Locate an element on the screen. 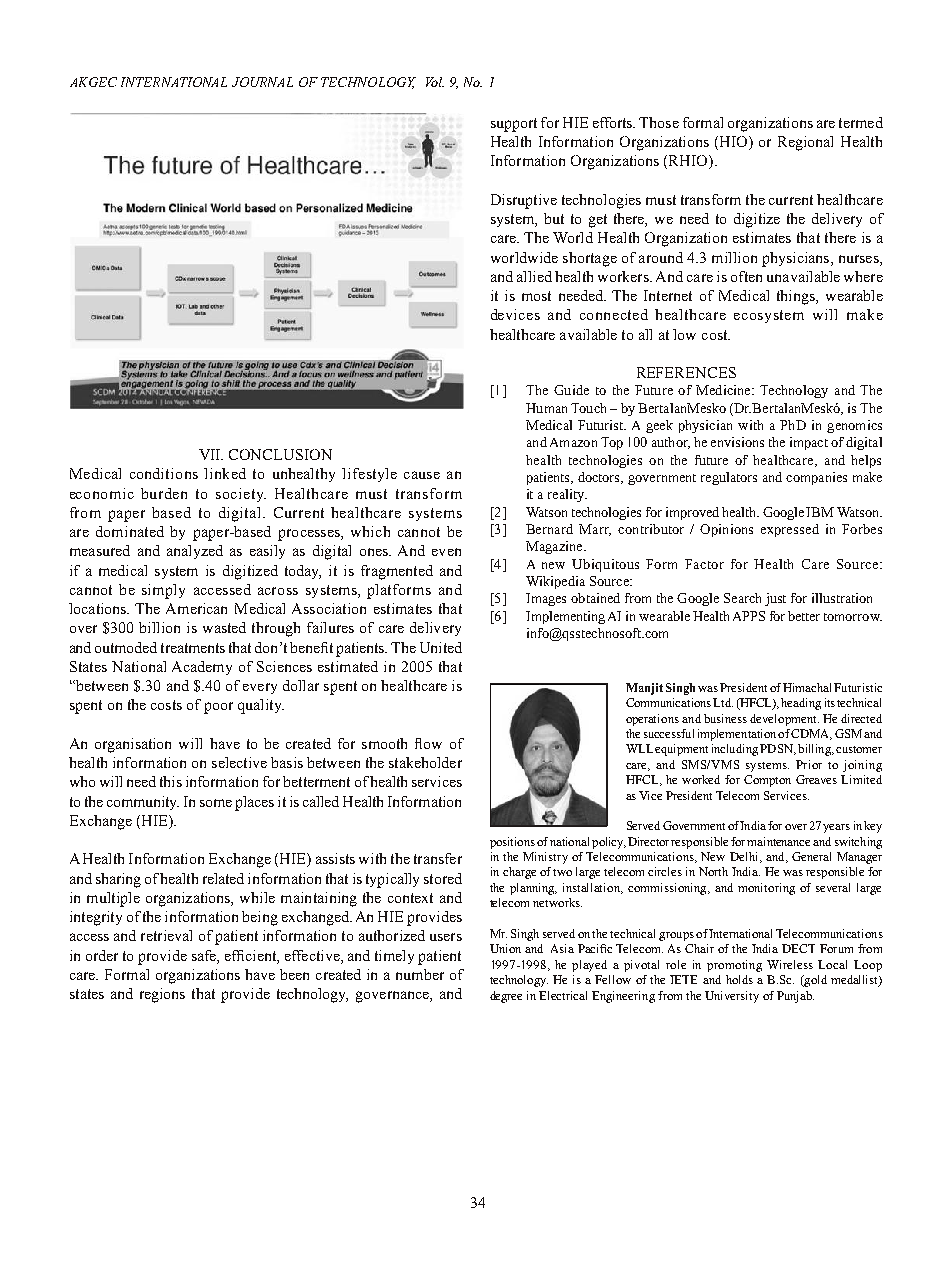  support is located at coordinates (514, 125).
